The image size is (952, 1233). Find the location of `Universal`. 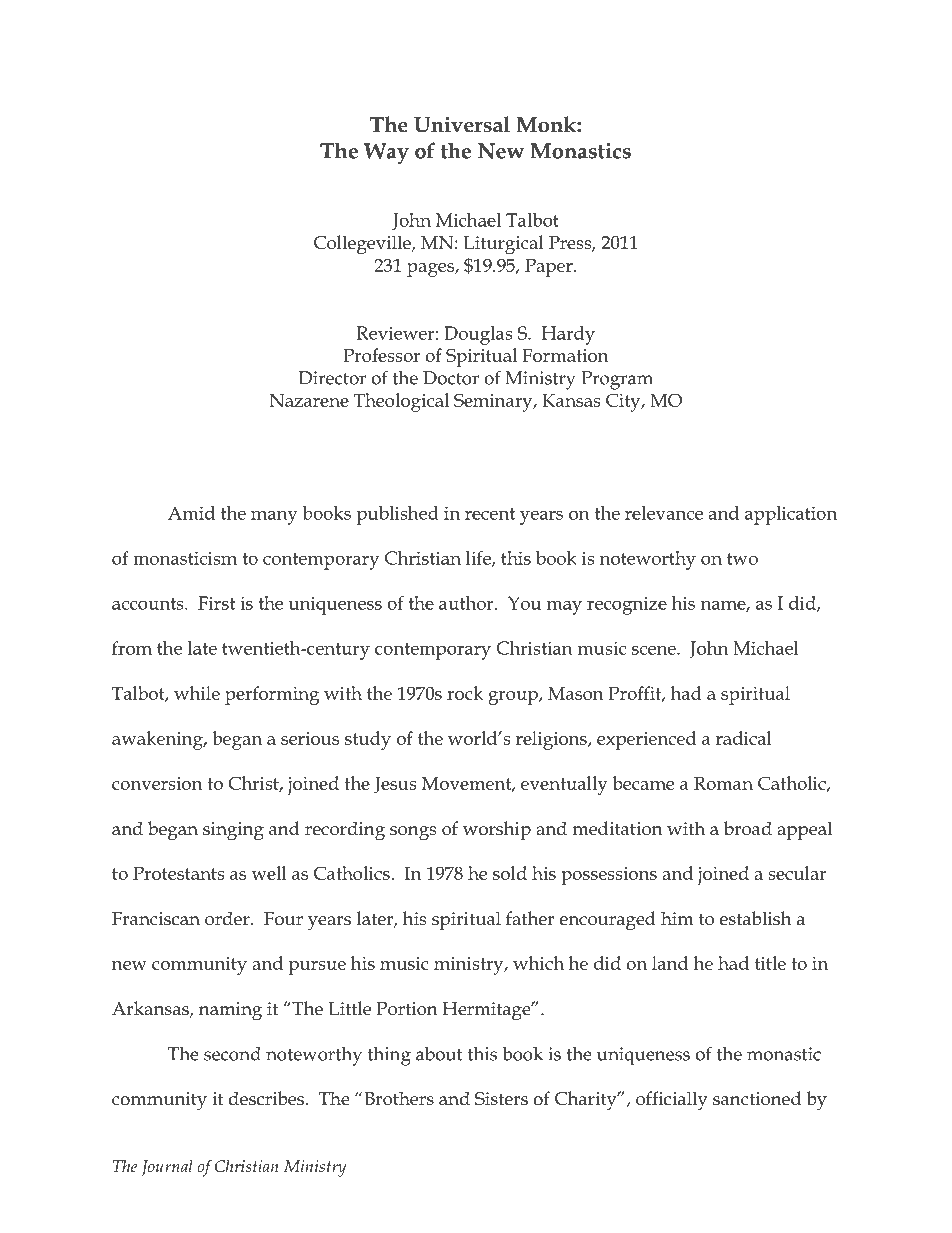

Universal is located at coordinates (462, 124).
